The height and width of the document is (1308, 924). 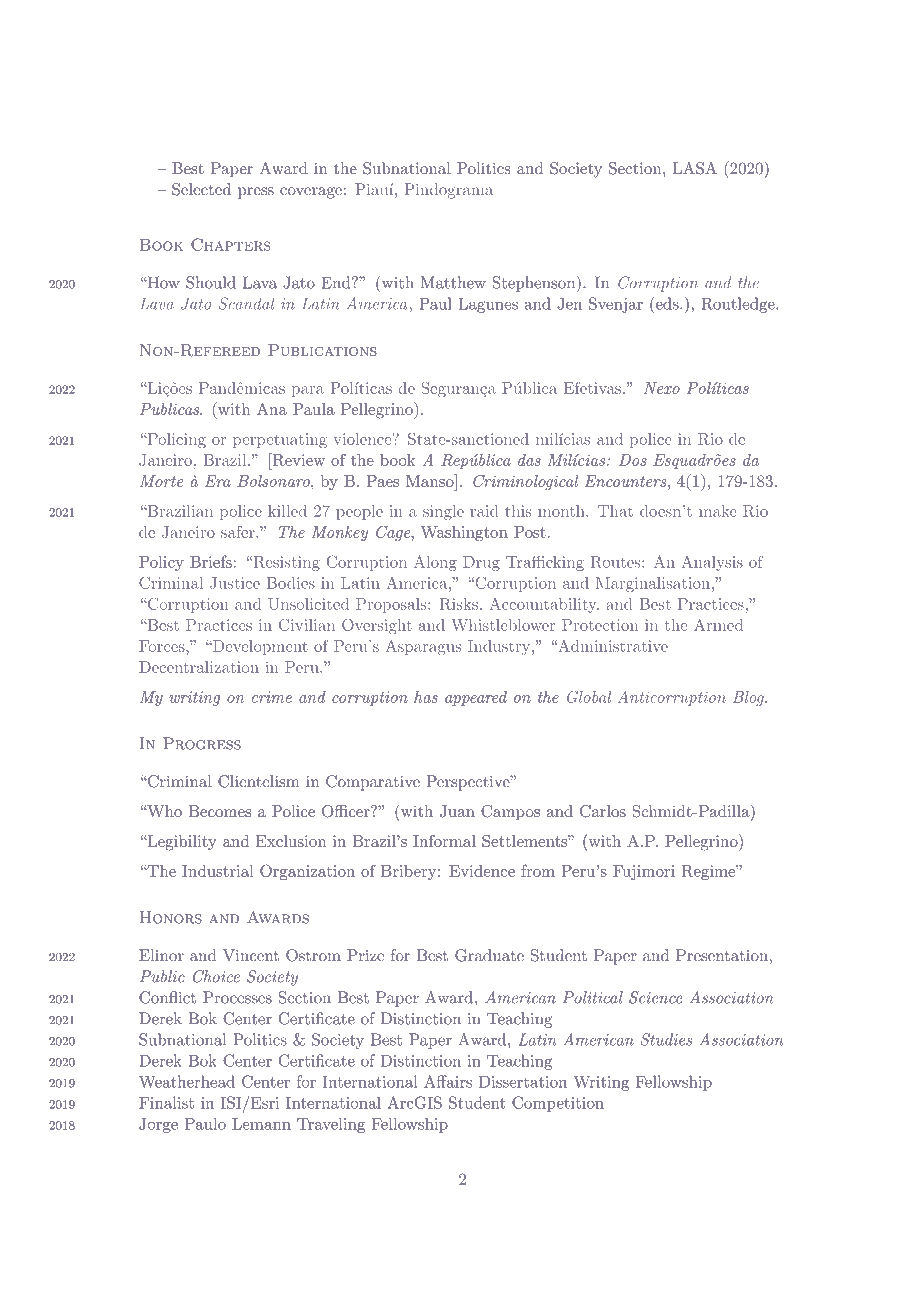 I want to click on make, so click(x=718, y=511).
